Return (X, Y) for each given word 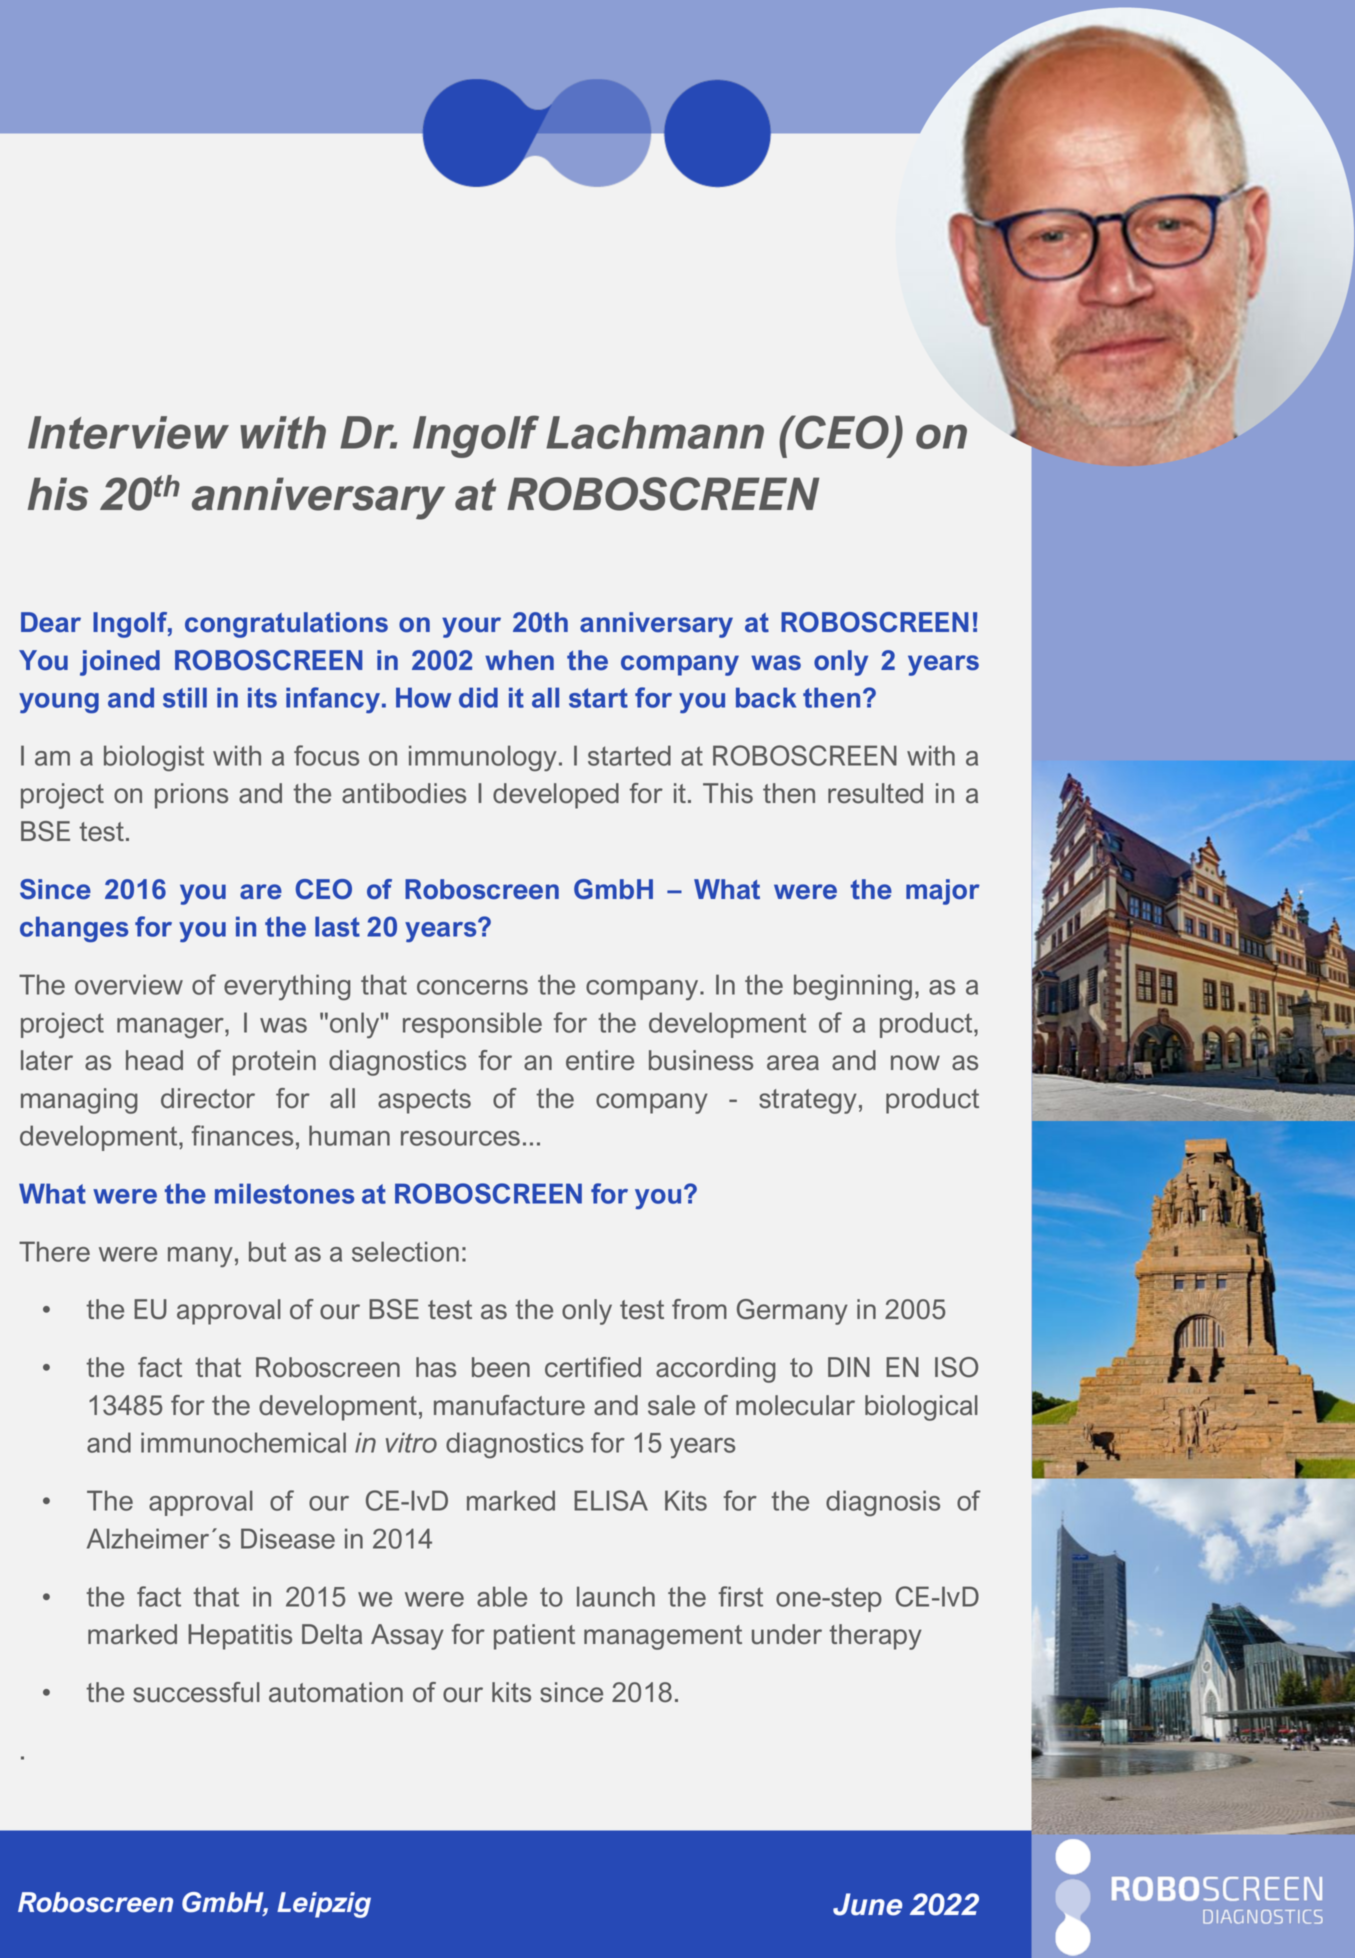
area (793, 1063)
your (471, 627)
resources (460, 1138)
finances (242, 1135)
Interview (128, 432)
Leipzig (324, 1905)
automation (336, 1692)
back (766, 697)
